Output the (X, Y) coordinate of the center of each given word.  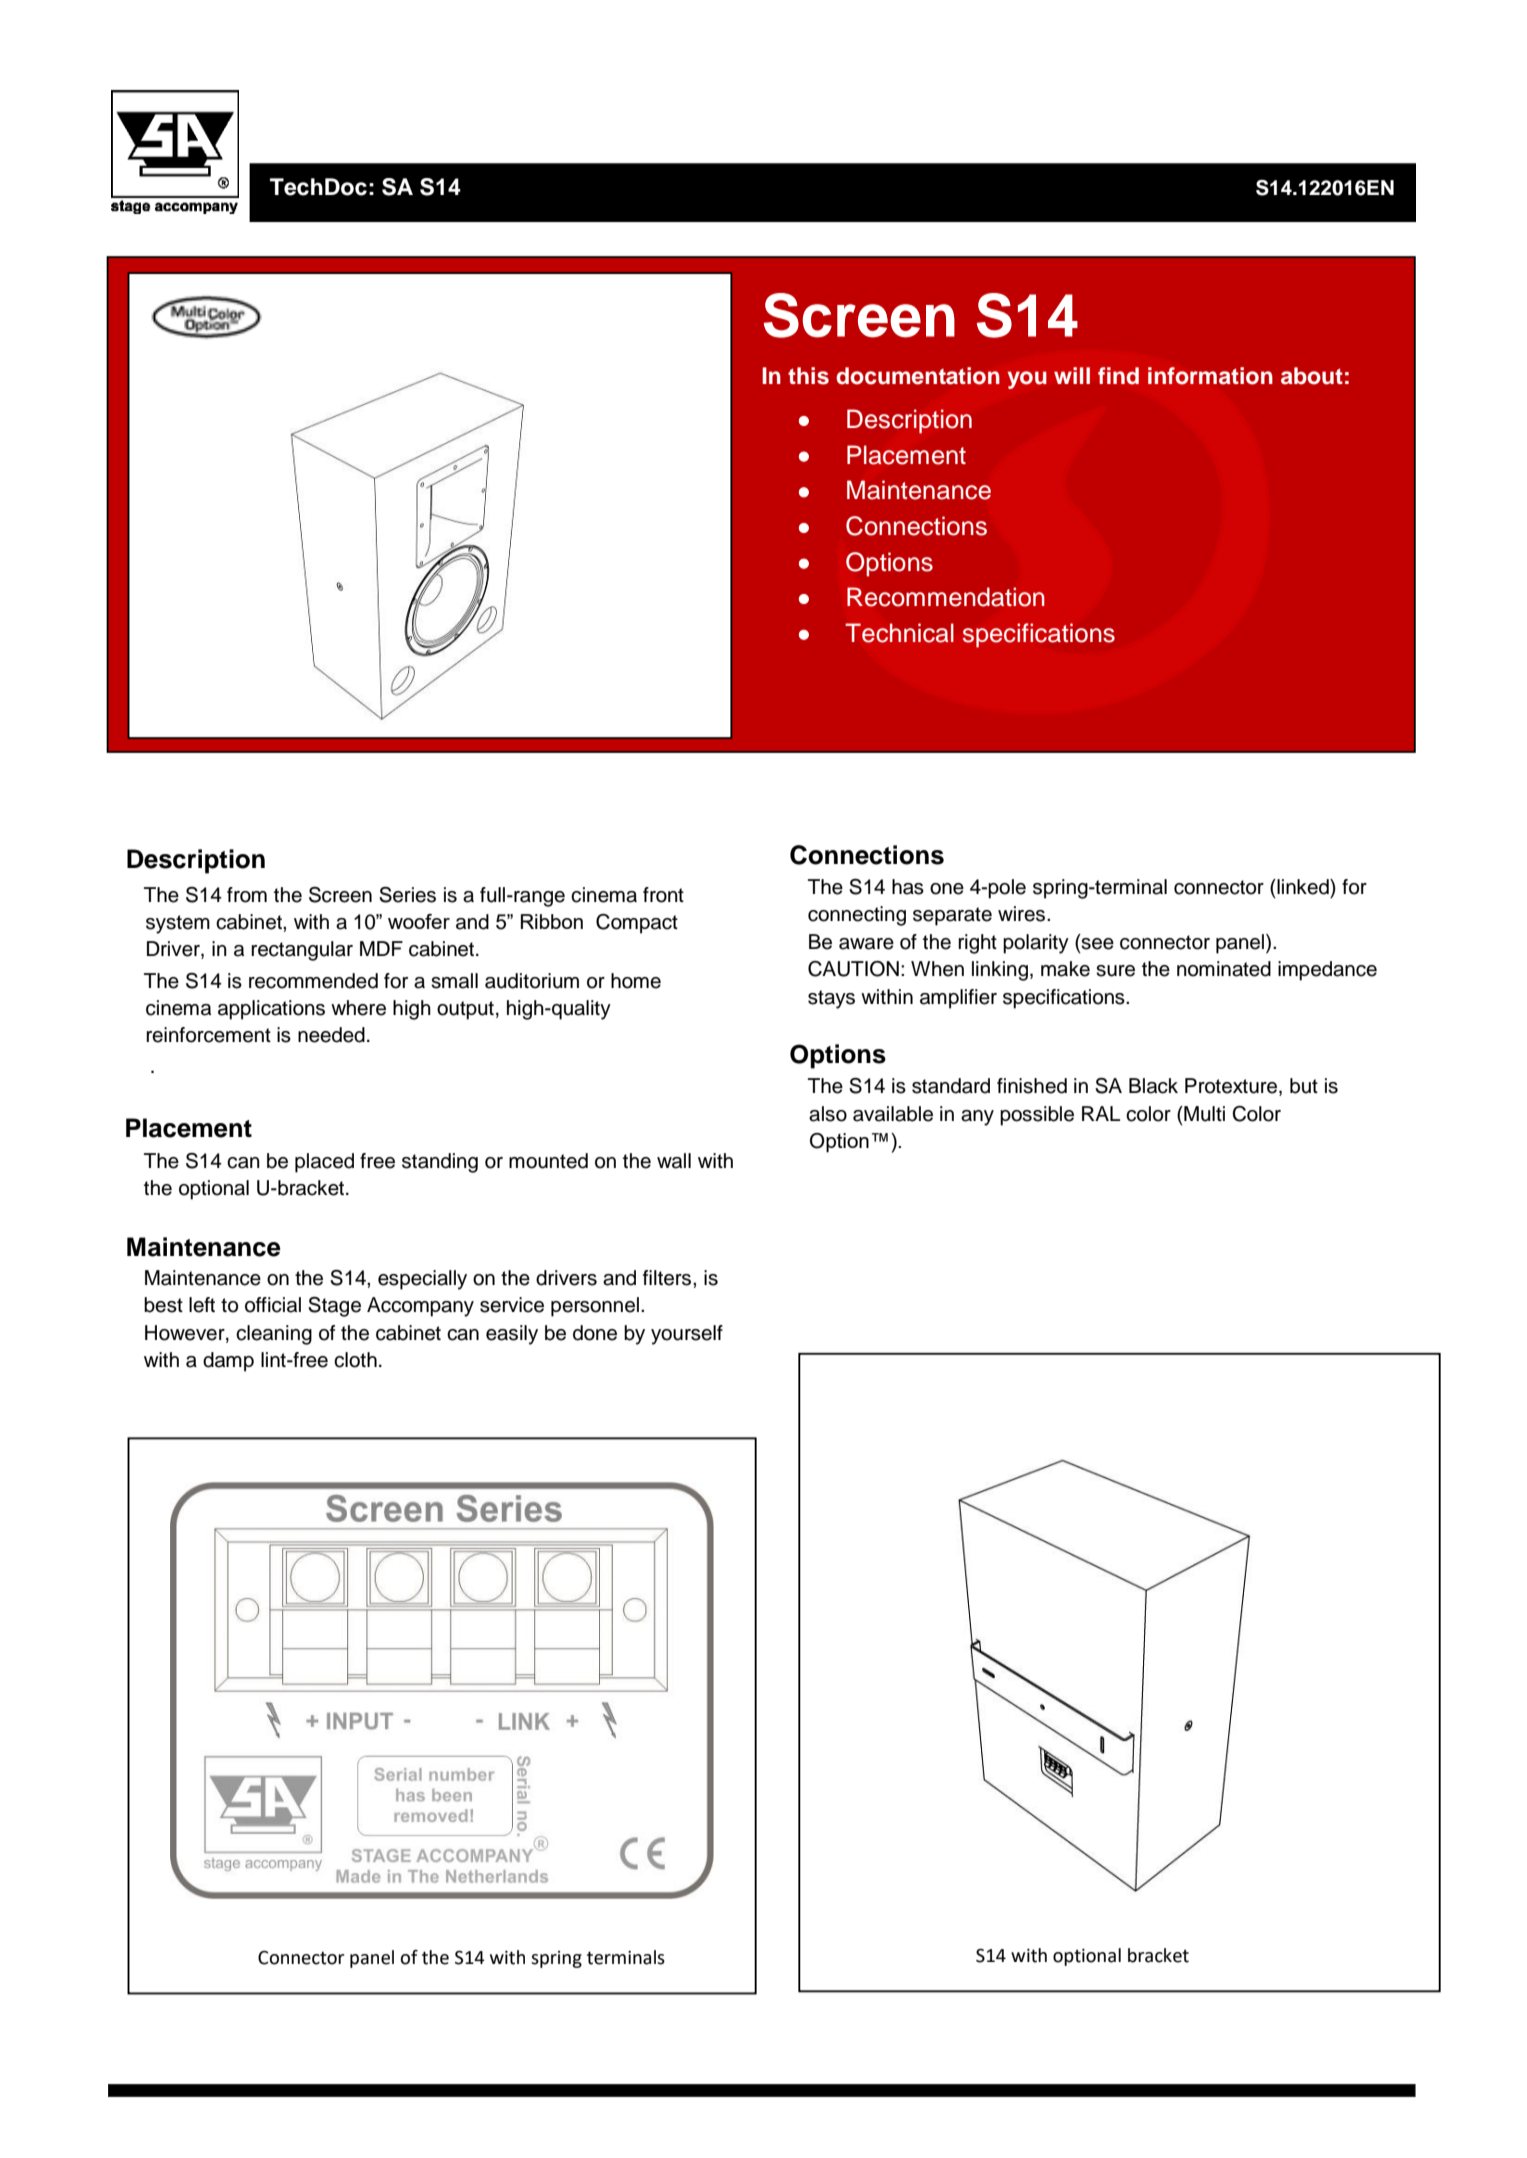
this (808, 376)
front (663, 895)
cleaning (274, 1335)
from (247, 895)
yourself (687, 1335)
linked (1303, 887)
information (1210, 376)
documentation (918, 376)
